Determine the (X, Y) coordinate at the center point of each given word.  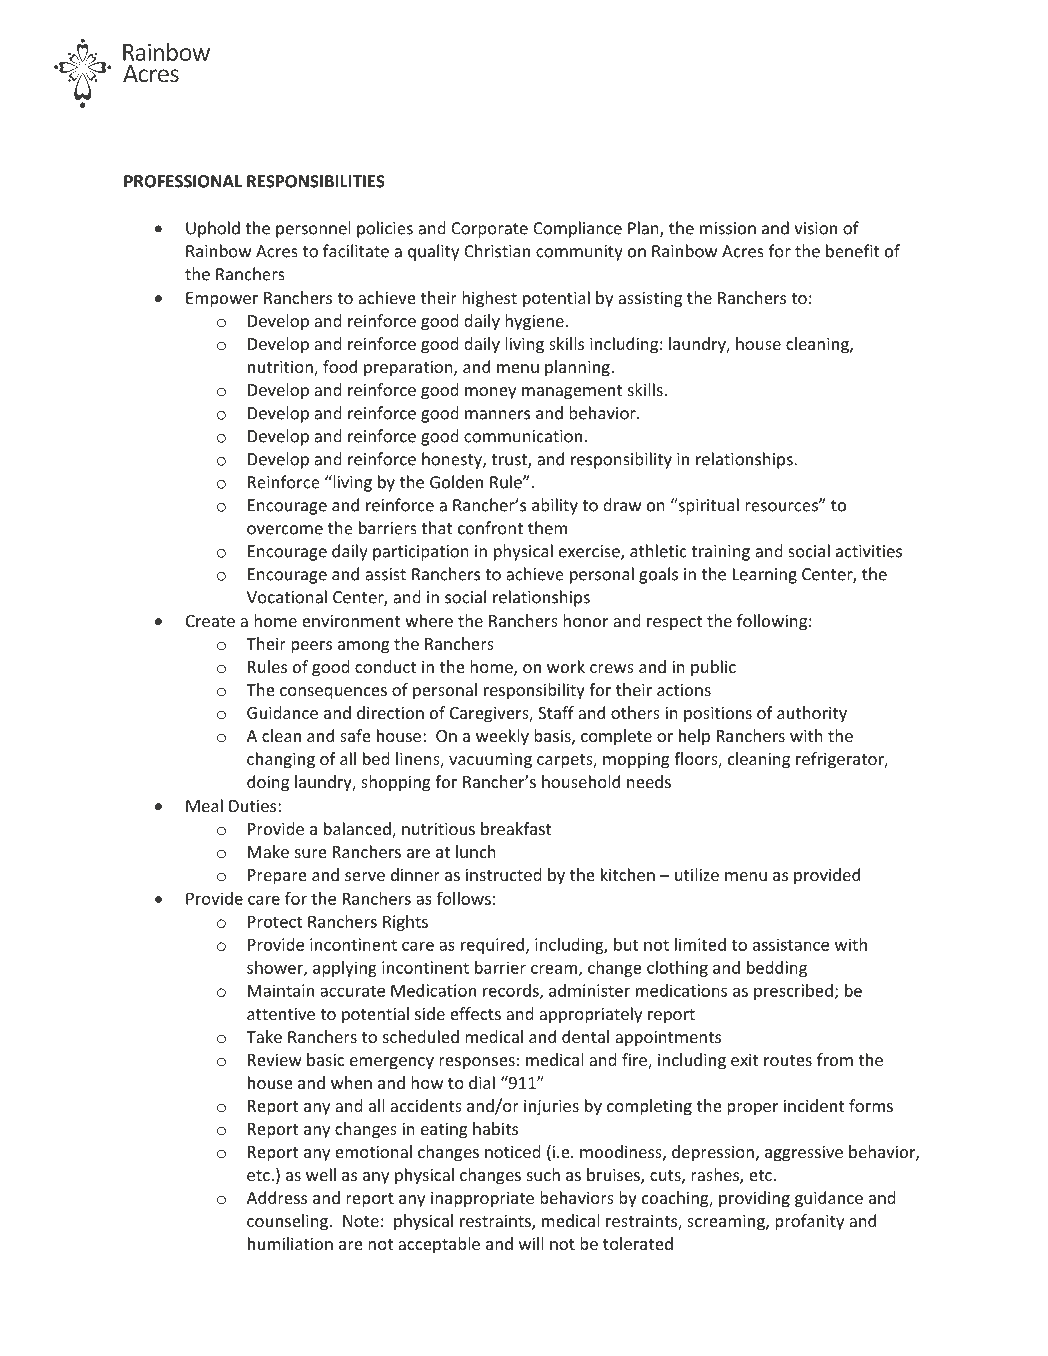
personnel (313, 229)
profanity (809, 1222)
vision (815, 228)
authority (812, 714)
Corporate (489, 230)
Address (277, 1197)
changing (281, 760)
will (531, 1243)
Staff (556, 712)
